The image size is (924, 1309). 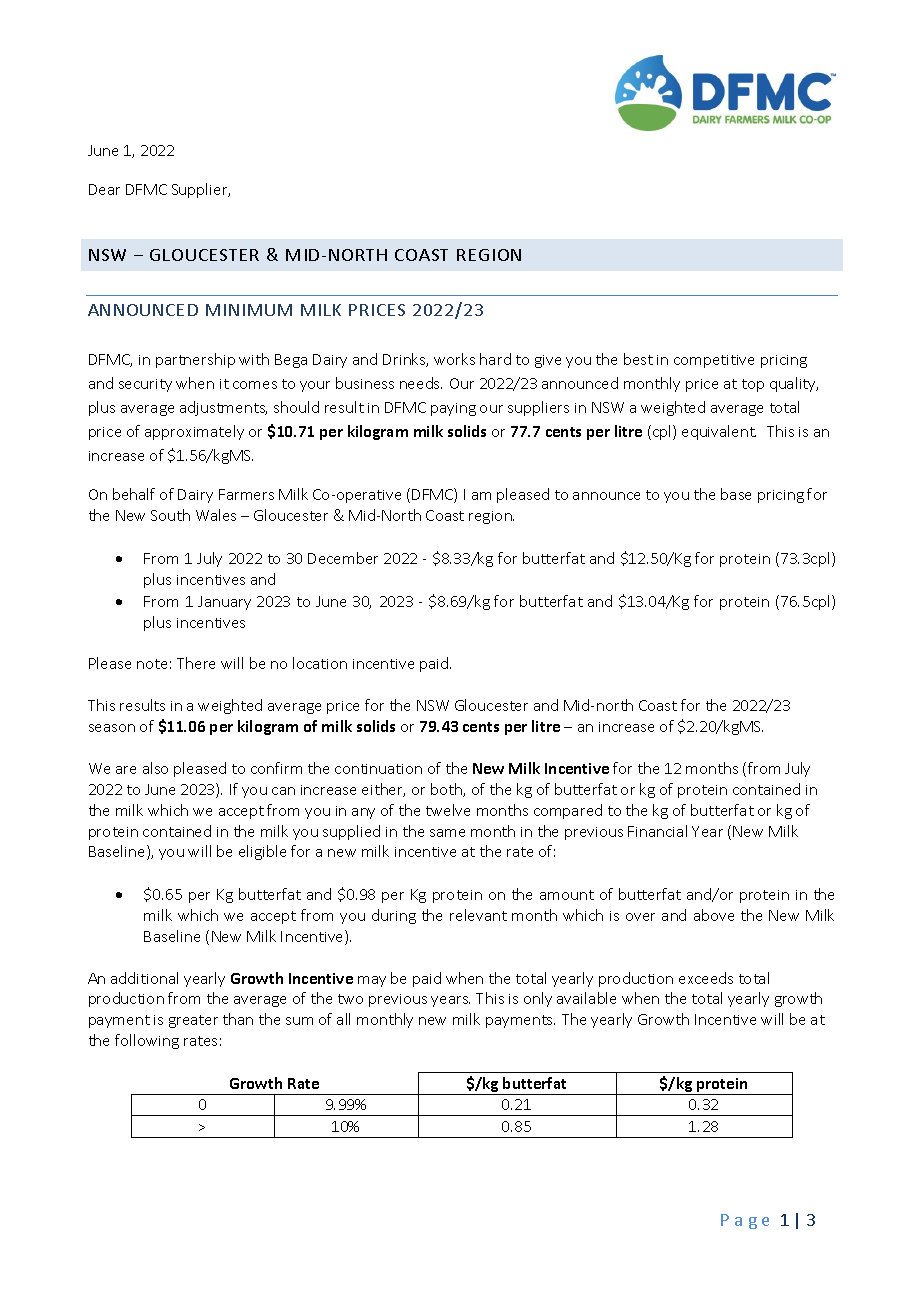 I want to click on paying, so click(x=453, y=409).
